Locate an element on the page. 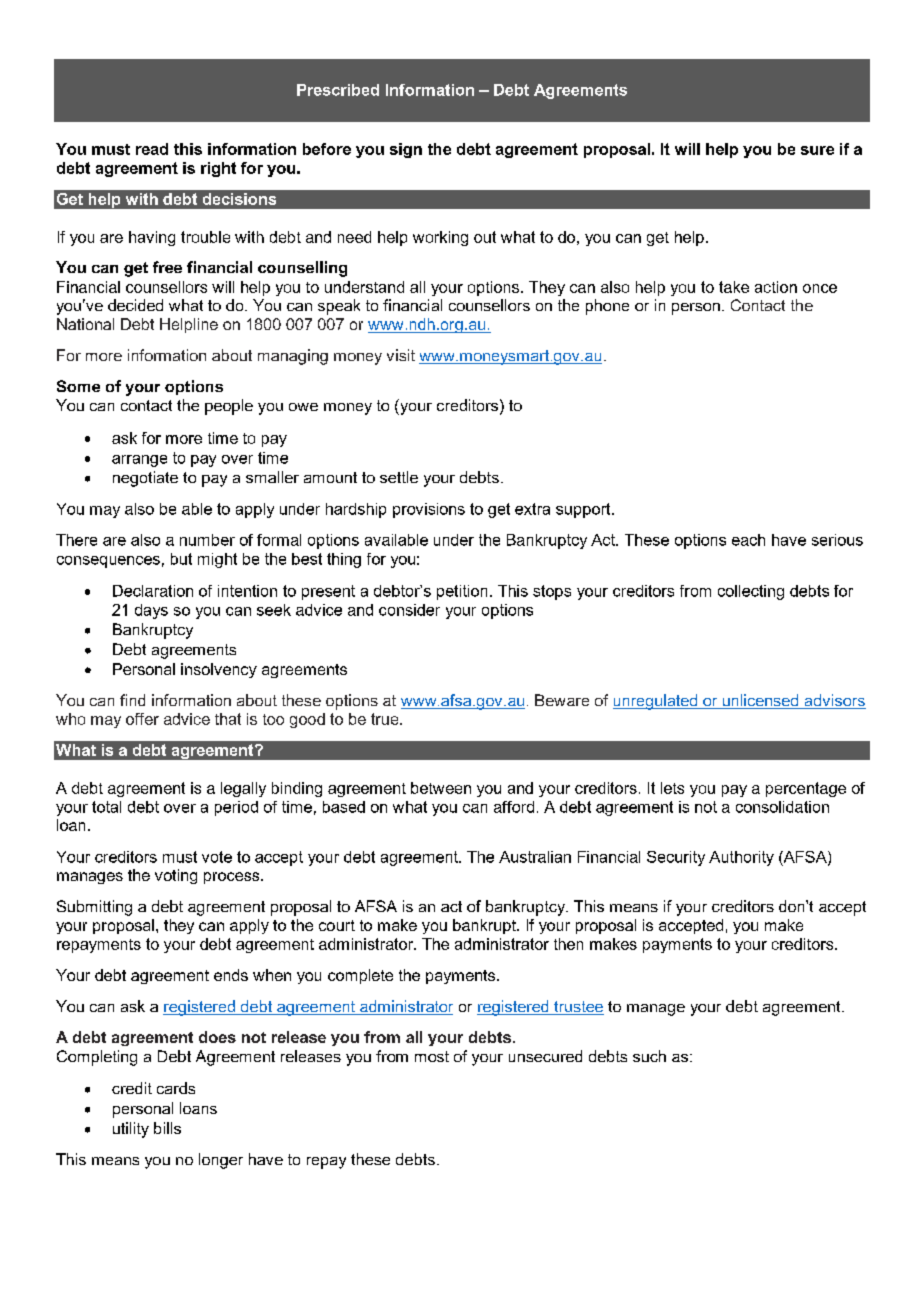 Image resolution: width=924 pixels, height=1308 pixels. read is located at coordinates (152, 149).
